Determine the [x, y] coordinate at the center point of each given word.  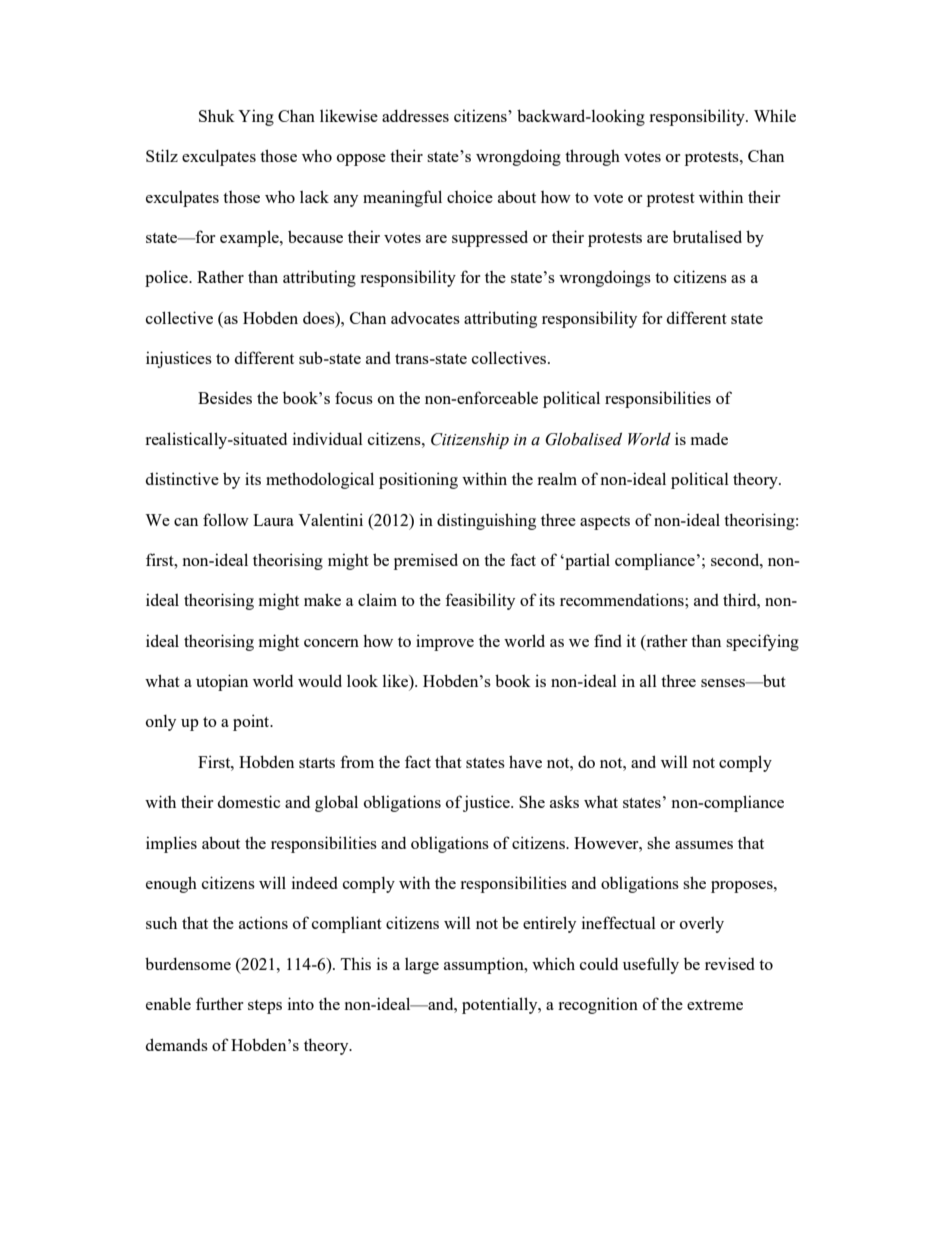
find [608, 640]
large [422, 966]
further [219, 1003]
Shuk [217, 116]
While [775, 115]
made [709, 439]
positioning [418, 480]
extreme [715, 1005]
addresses [415, 116]
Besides [225, 397]
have [525, 761]
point [252, 722]
